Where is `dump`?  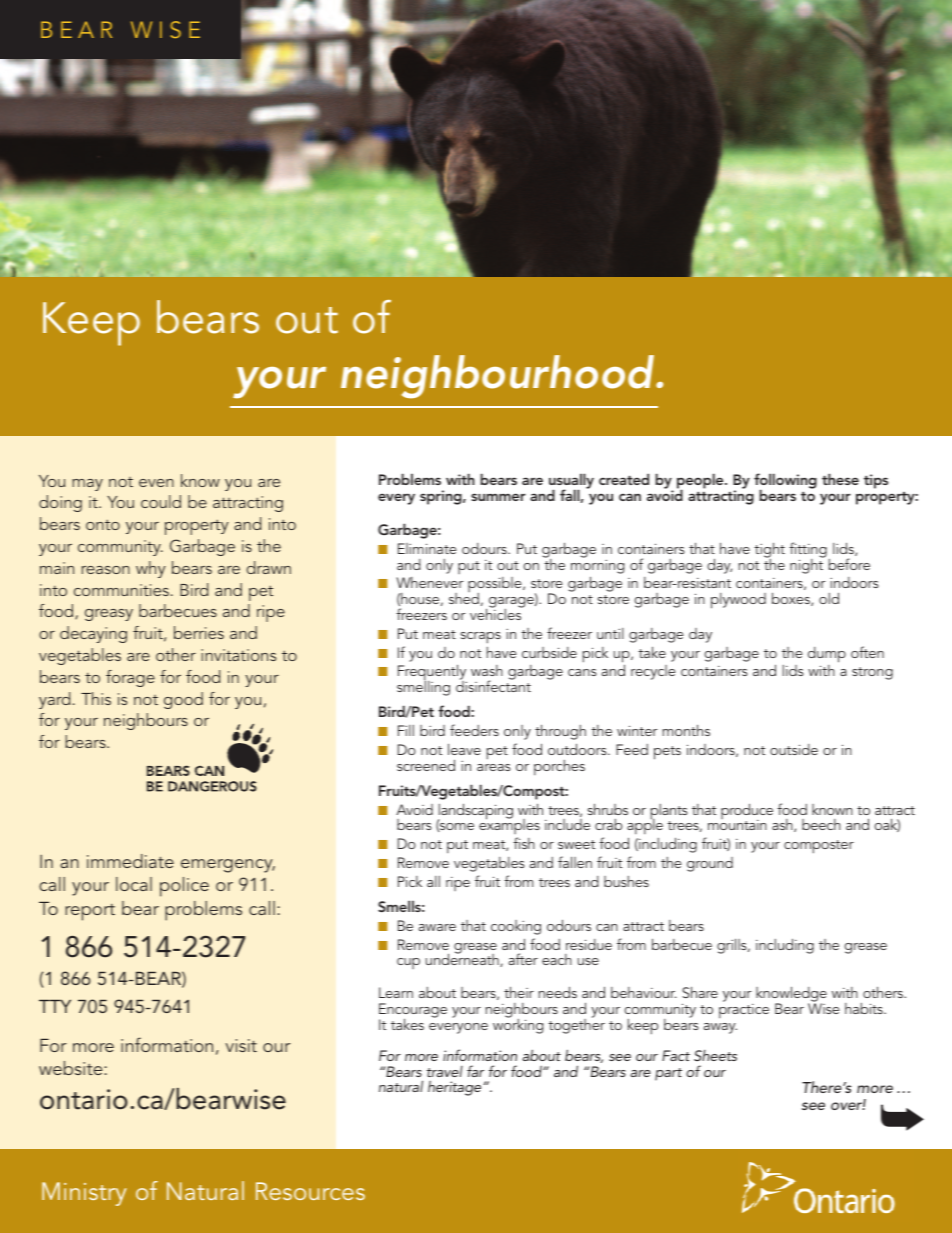 dump is located at coordinates (827, 655).
